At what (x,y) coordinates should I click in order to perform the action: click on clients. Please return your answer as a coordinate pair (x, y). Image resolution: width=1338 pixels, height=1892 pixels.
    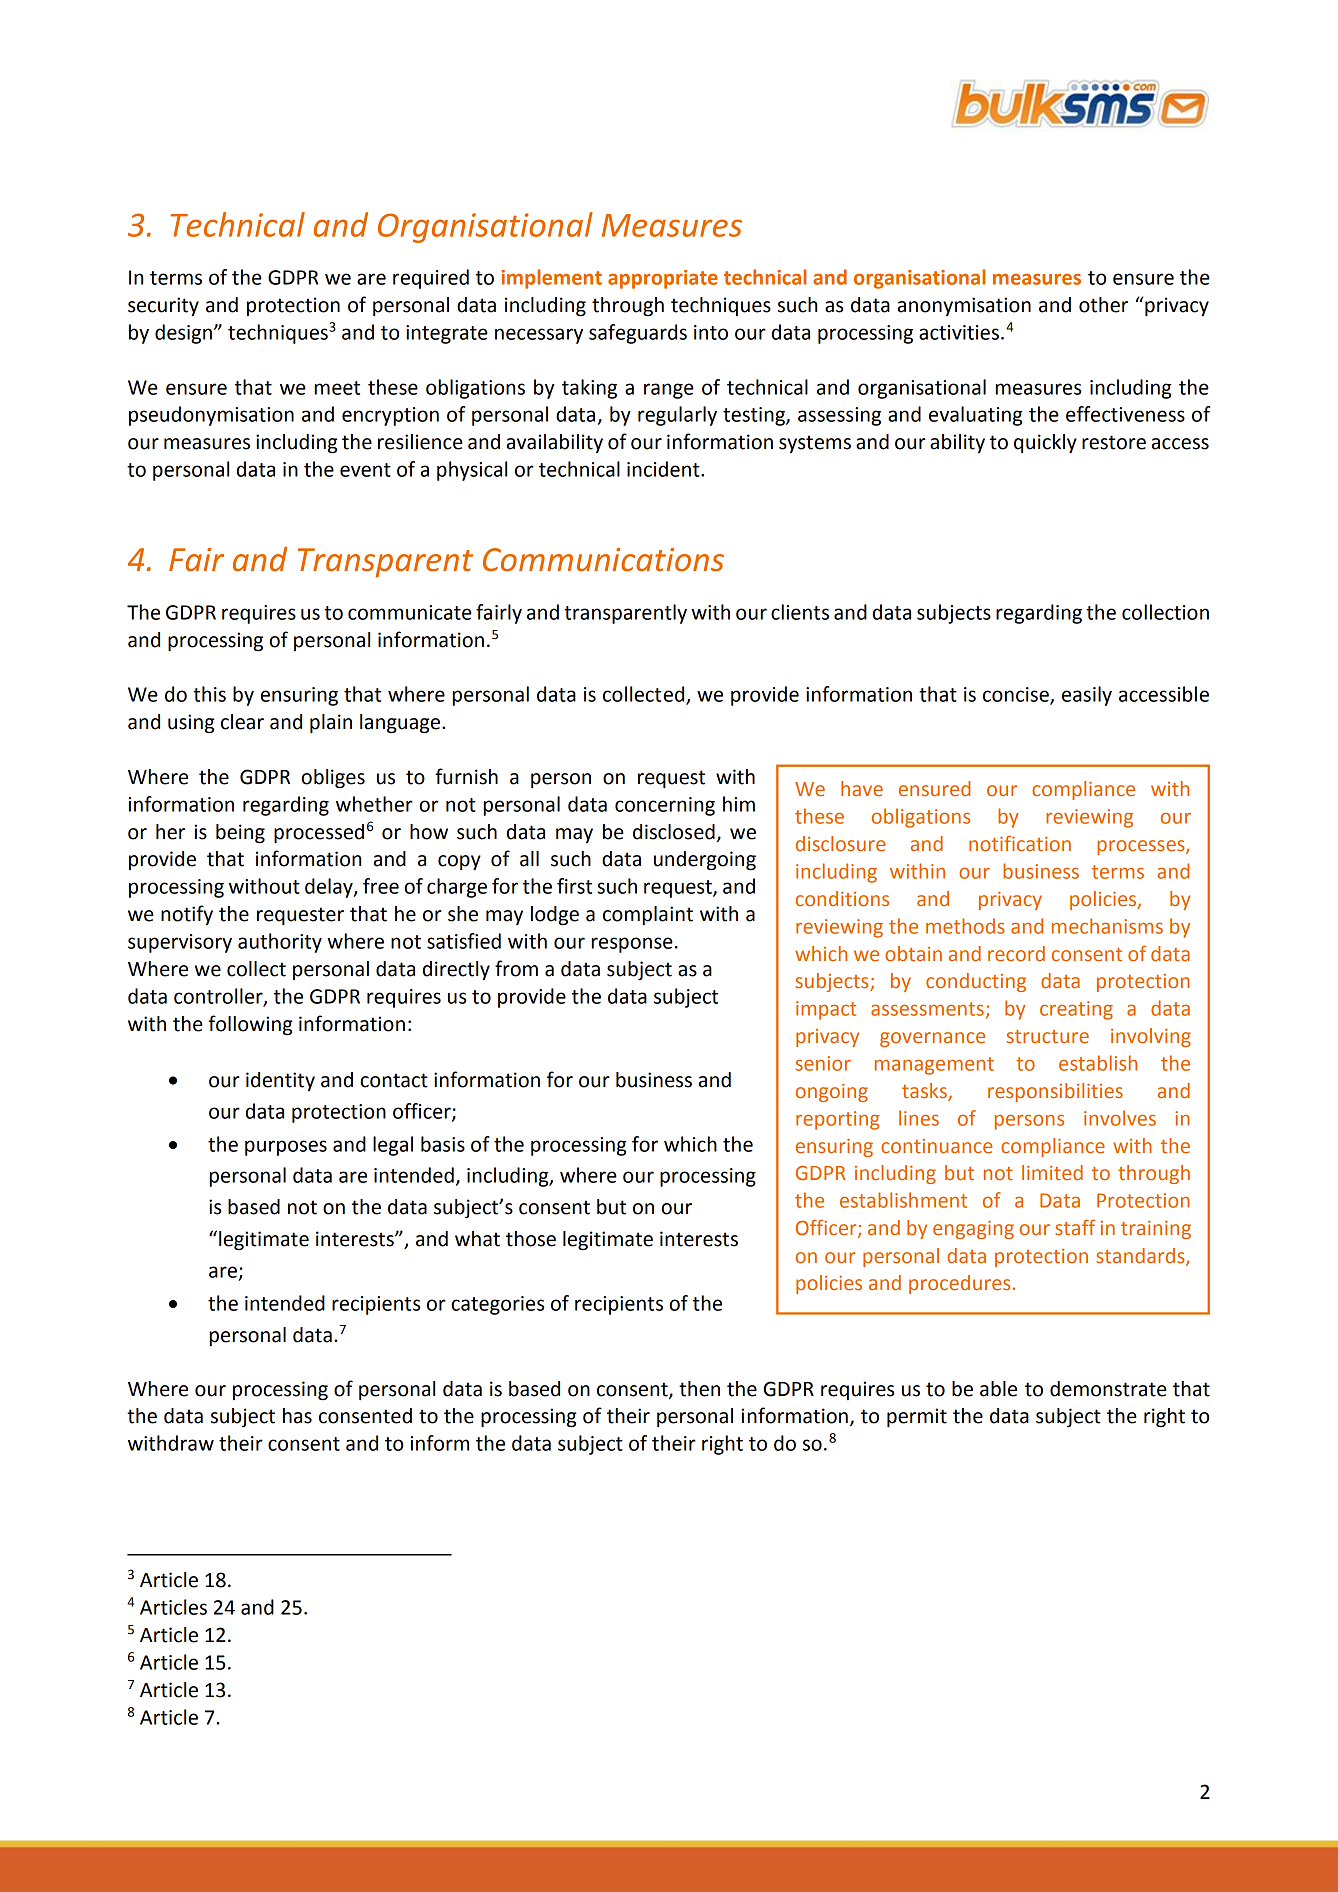
    Looking at the image, I should click on (800, 612).
